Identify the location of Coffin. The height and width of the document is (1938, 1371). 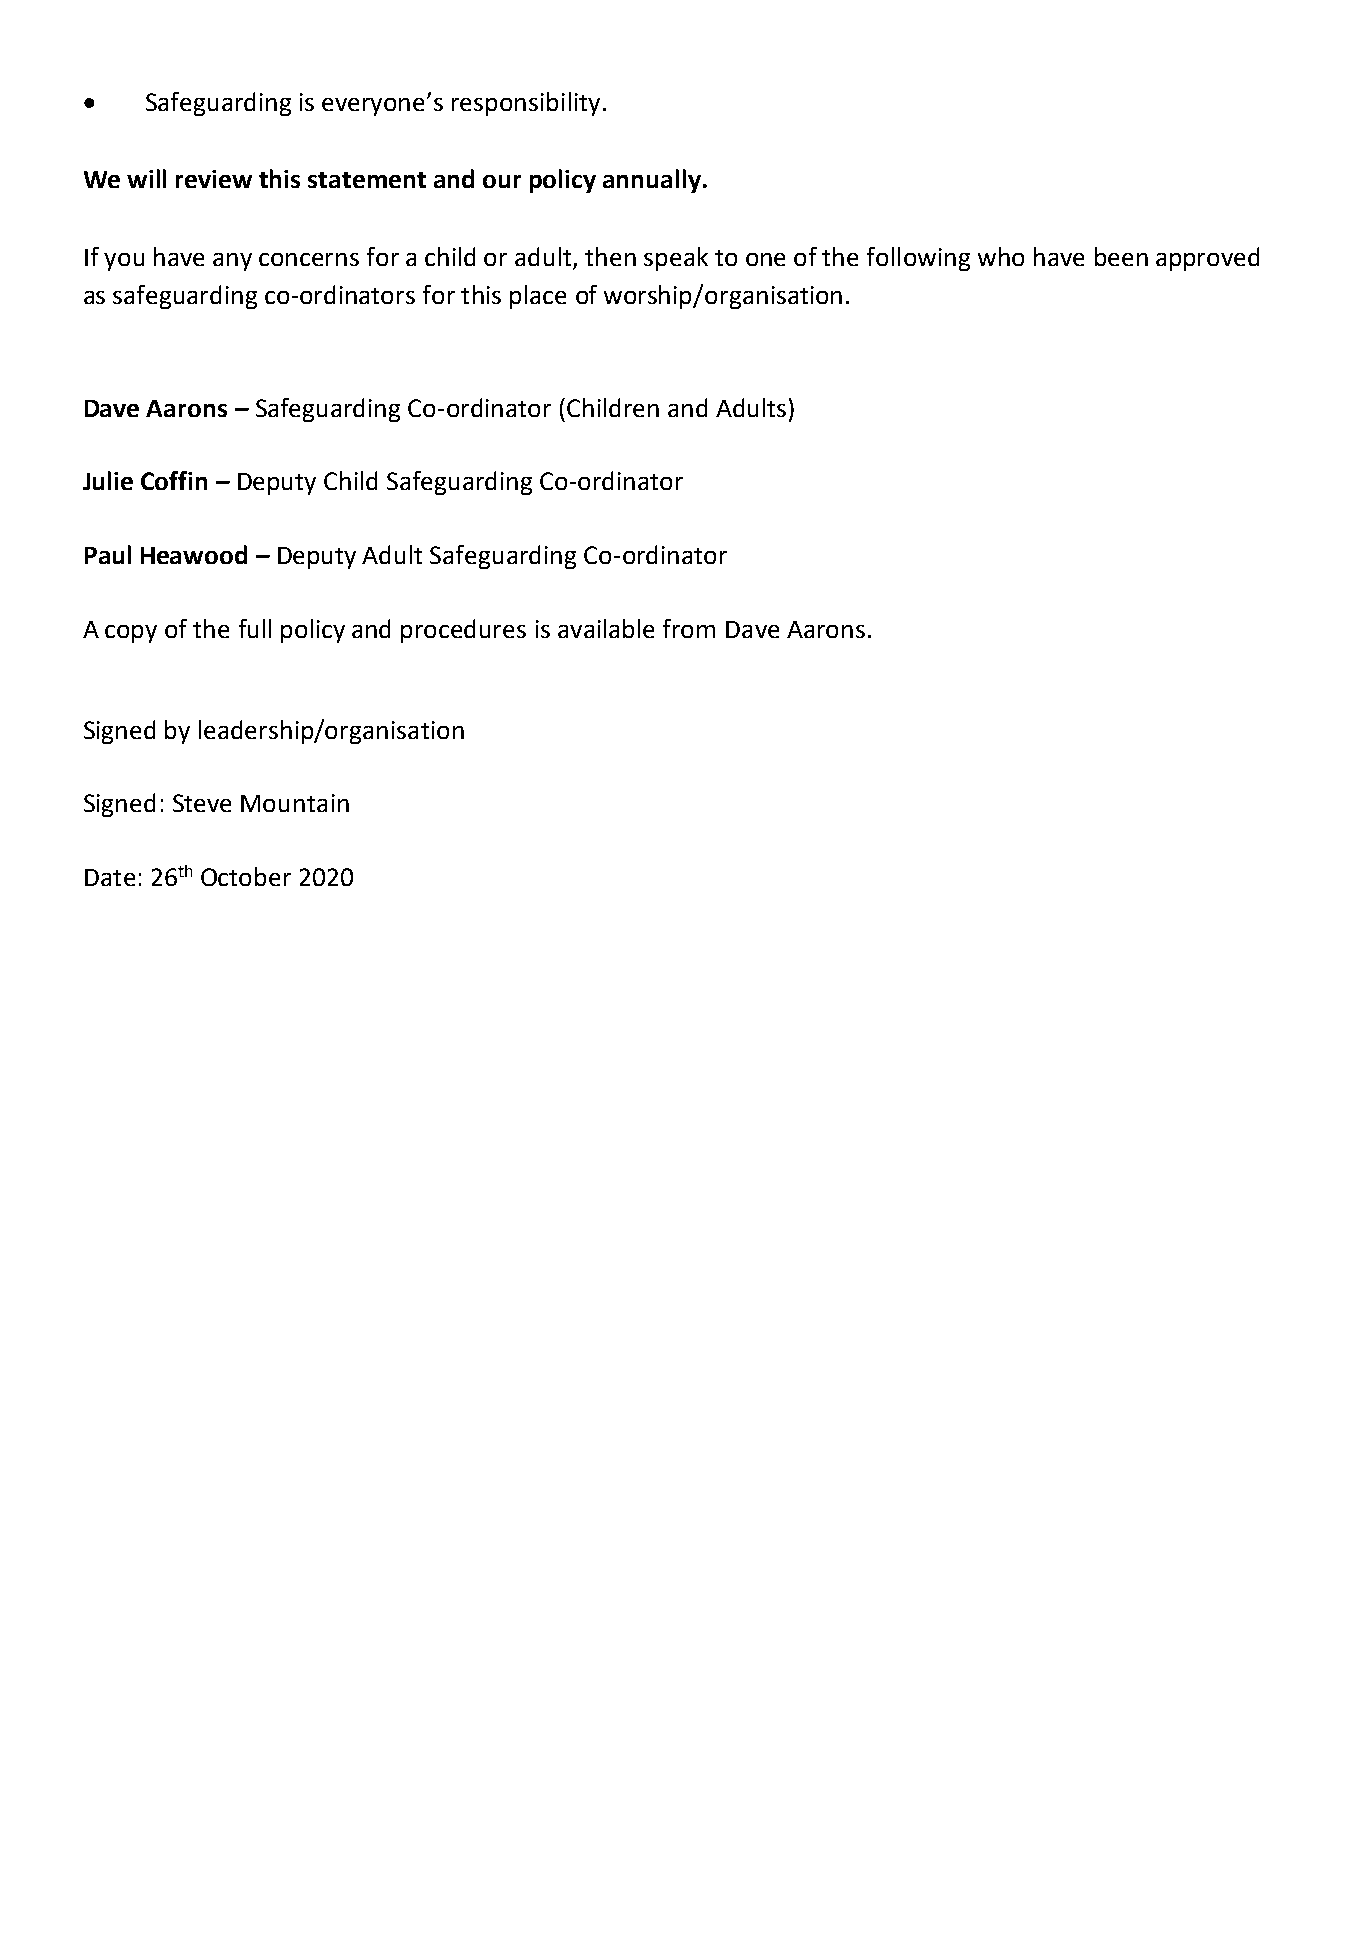
(174, 480).
